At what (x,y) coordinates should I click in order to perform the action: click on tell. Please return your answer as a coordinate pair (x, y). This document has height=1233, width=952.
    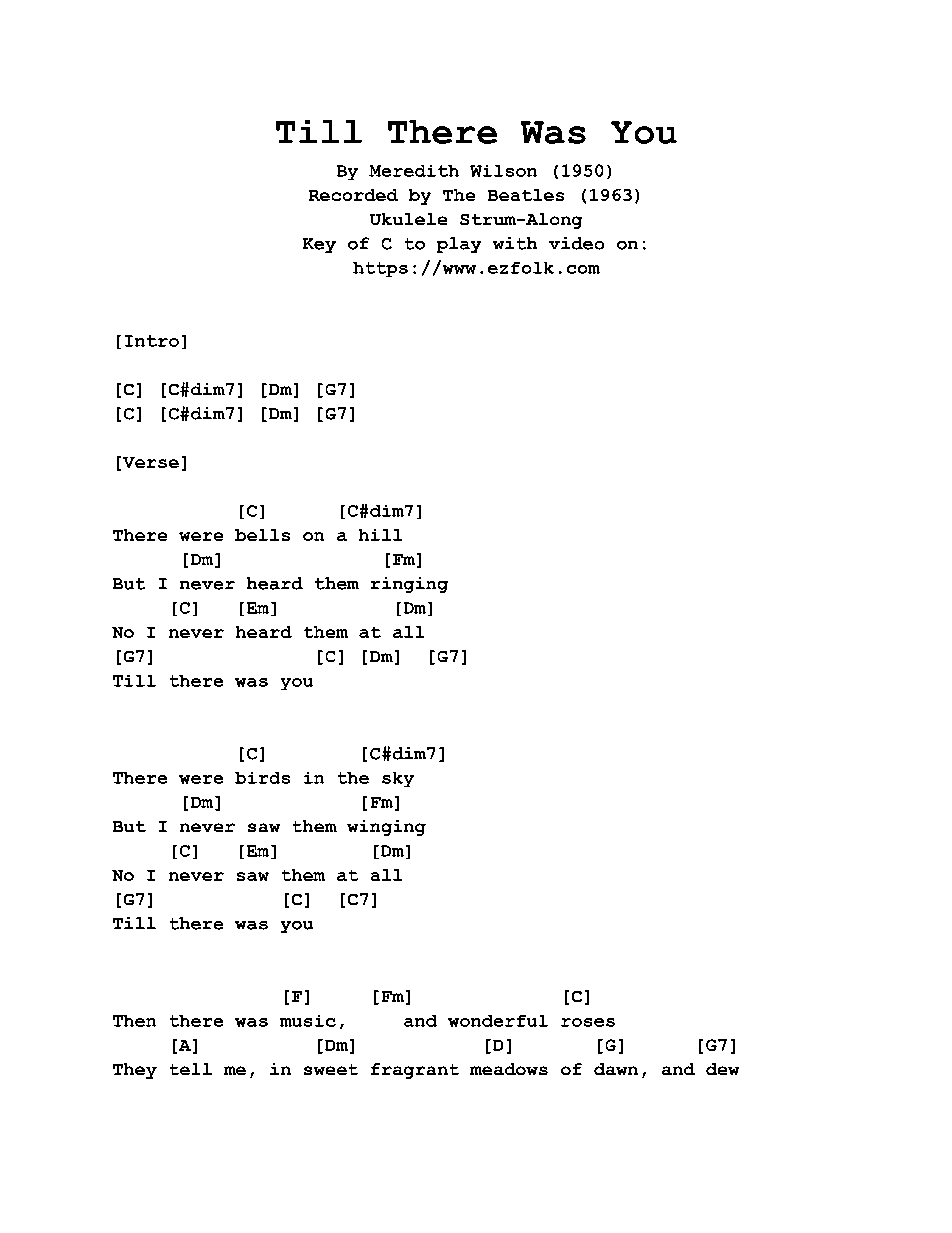
    Looking at the image, I should click on (191, 1069).
